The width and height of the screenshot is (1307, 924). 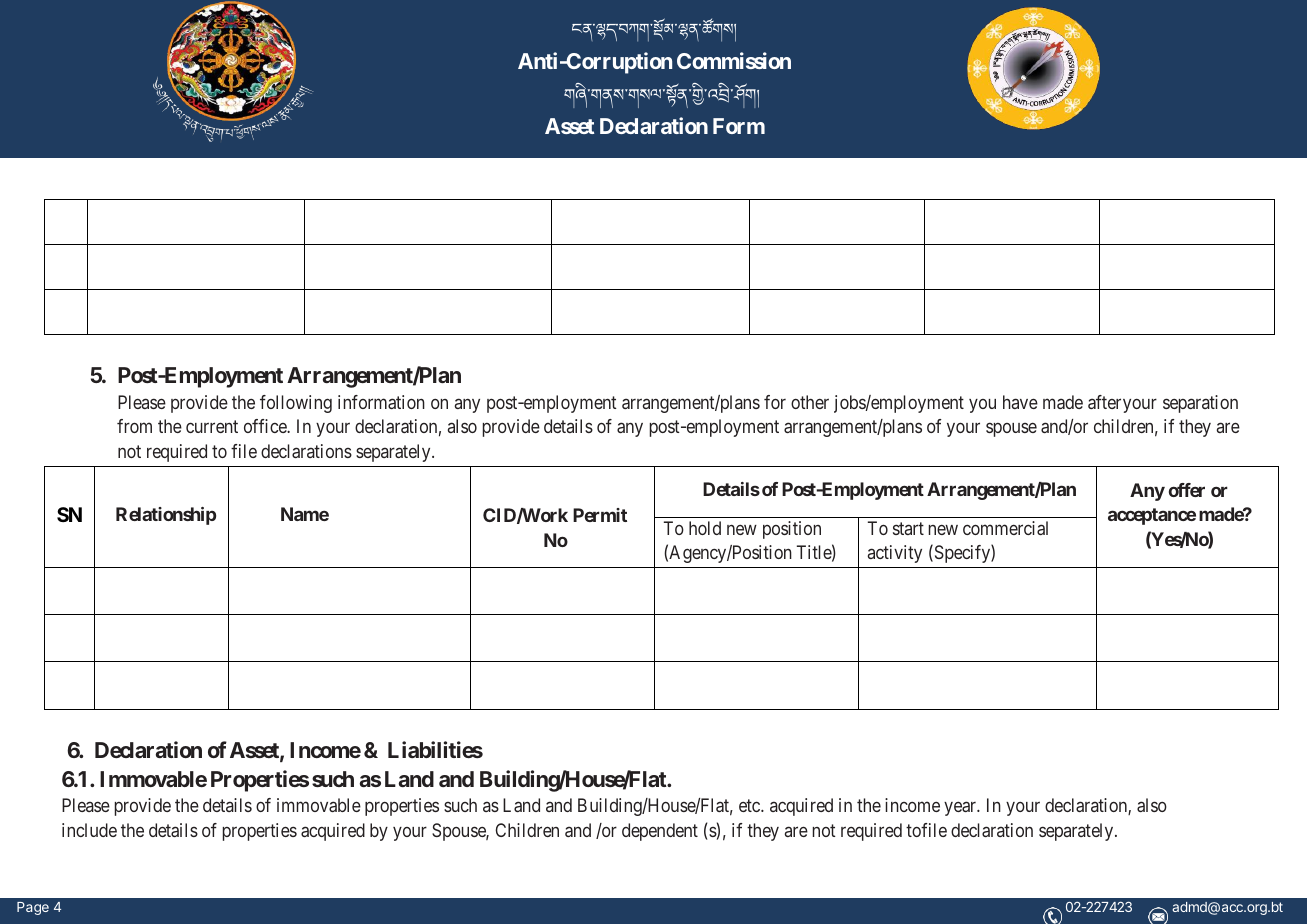 I want to click on office, so click(x=266, y=426).
